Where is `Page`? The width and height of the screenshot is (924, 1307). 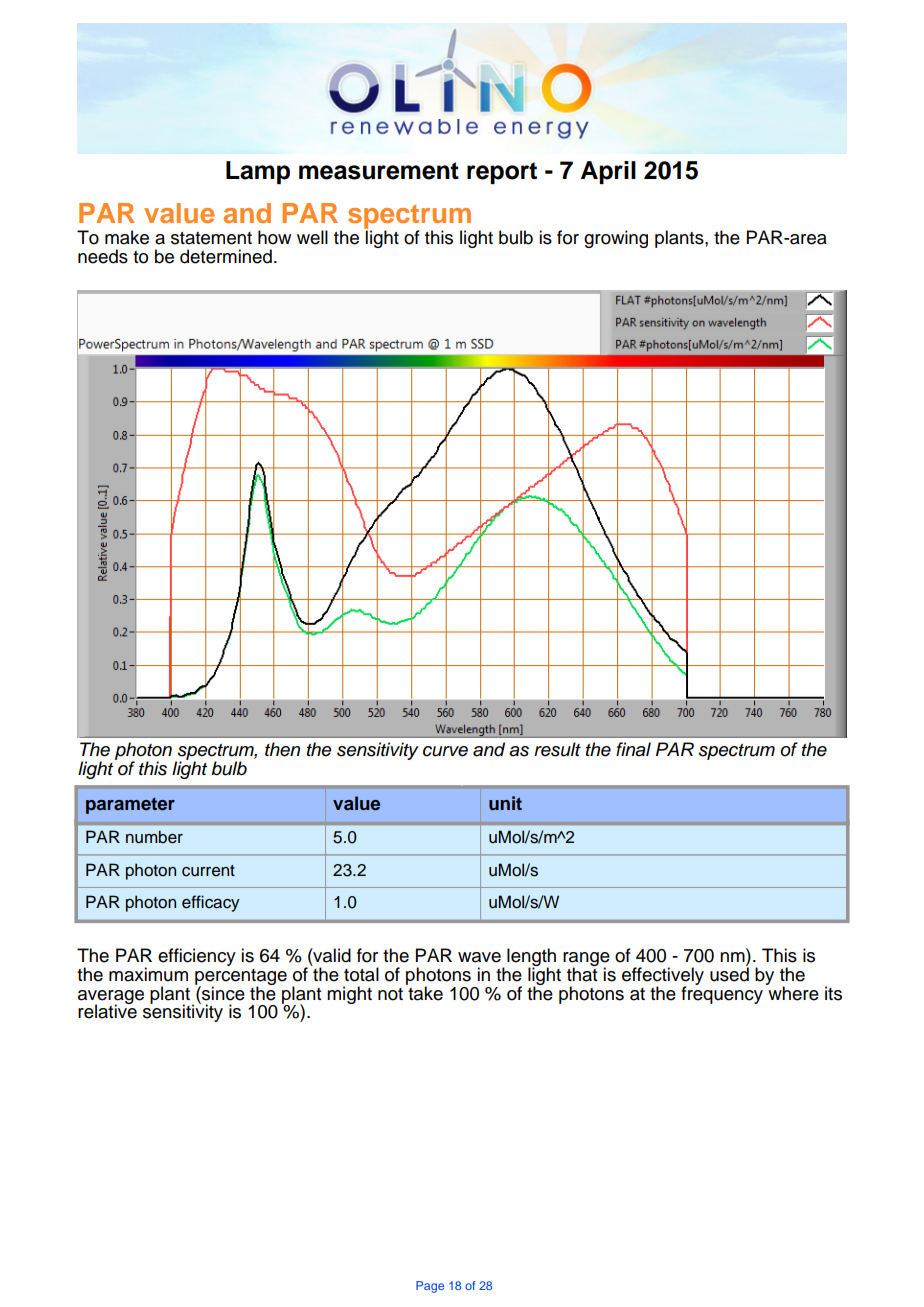 Page is located at coordinates (430, 1287).
